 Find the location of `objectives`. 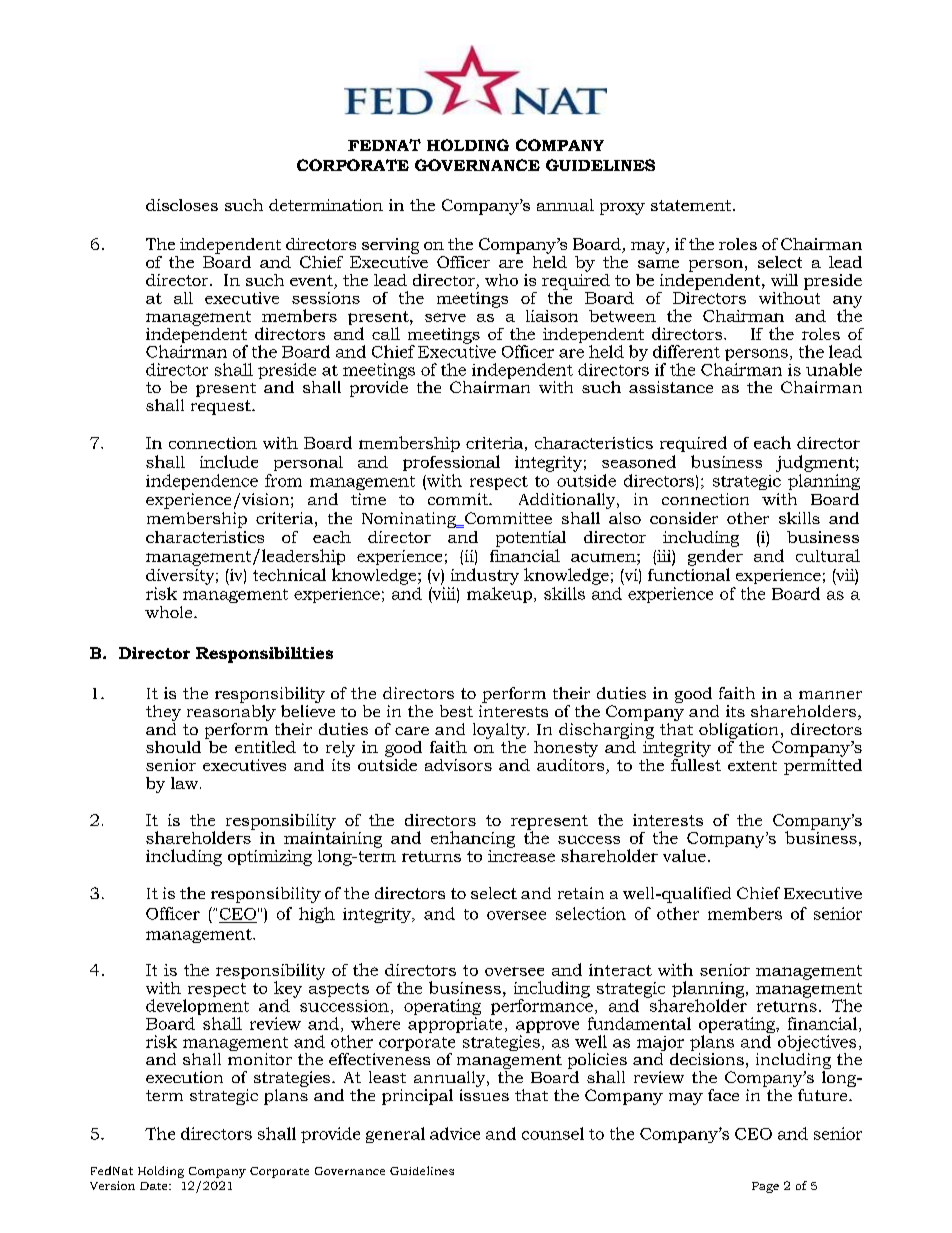

objectives is located at coordinates (817, 1044).
